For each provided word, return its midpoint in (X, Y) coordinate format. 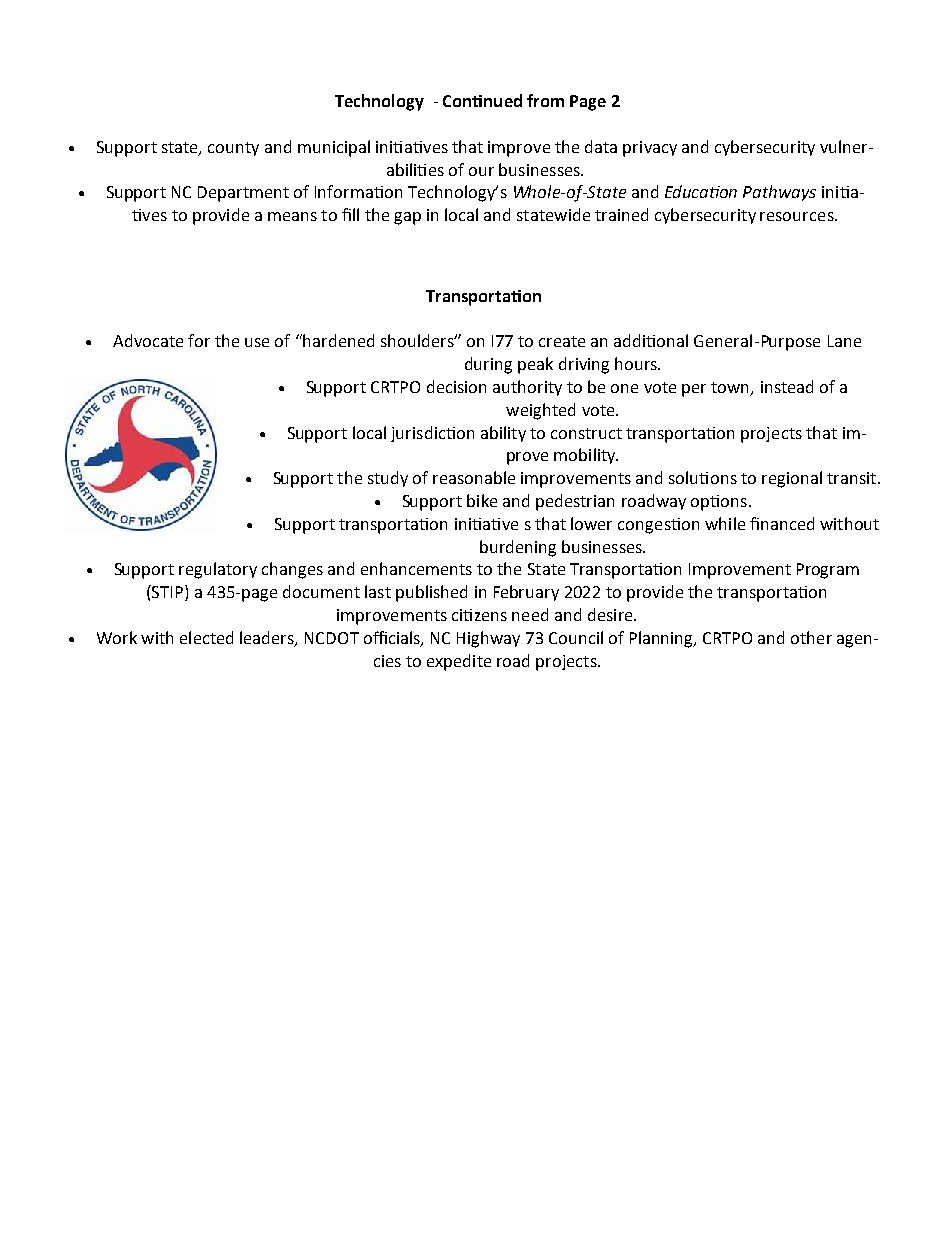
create (562, 341)
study (388, 479)
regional (792, 479)
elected (206, 637)
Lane (844, 341)
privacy (650, 149)
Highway (488, 639)
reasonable (474, 477)
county (233, 149)
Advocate (148, 340)
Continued (482, 100)
